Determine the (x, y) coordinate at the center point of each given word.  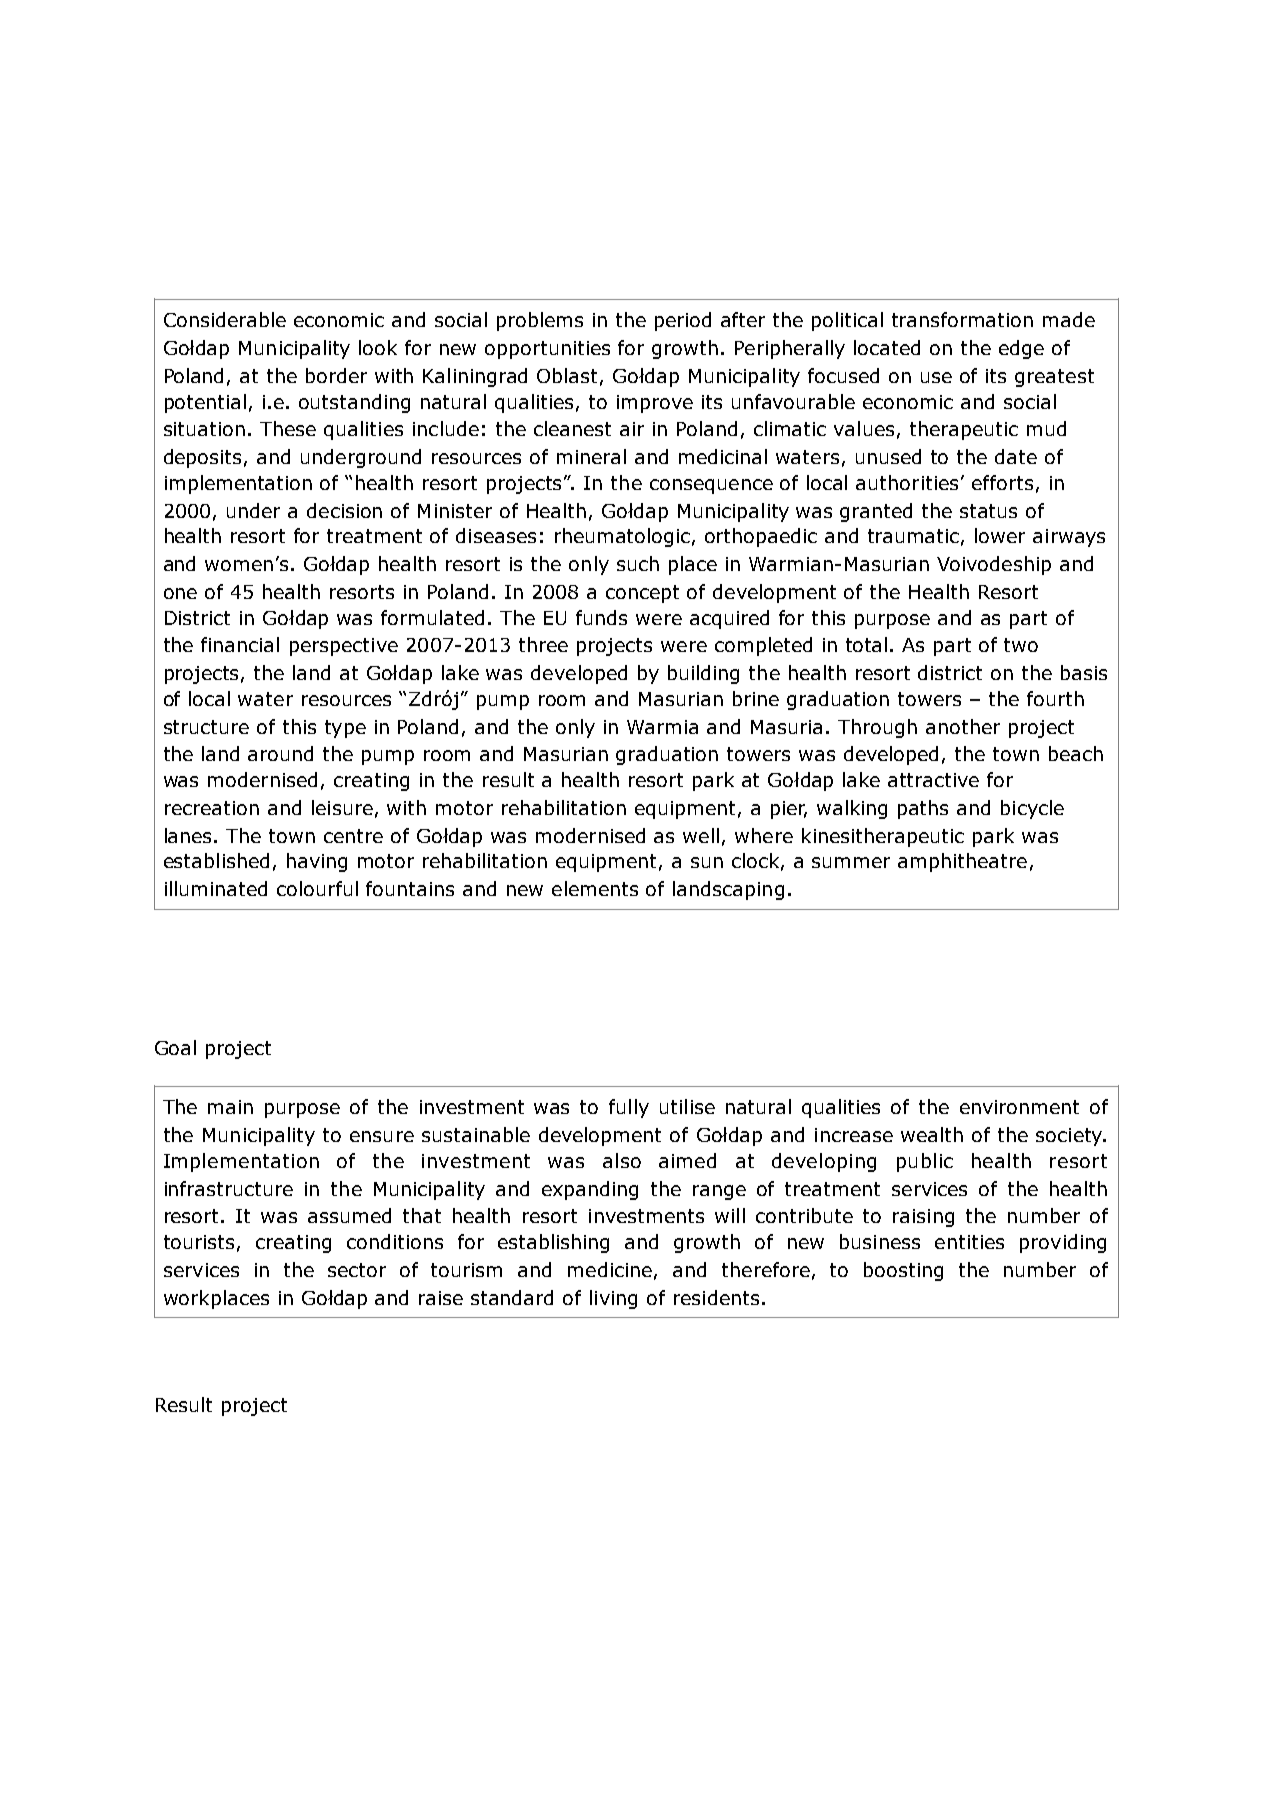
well (701, 835)
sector (357, 1270)
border (336, 375)
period (683, 321)
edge (1021, 349)
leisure (342, 807)
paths (923, 809)
